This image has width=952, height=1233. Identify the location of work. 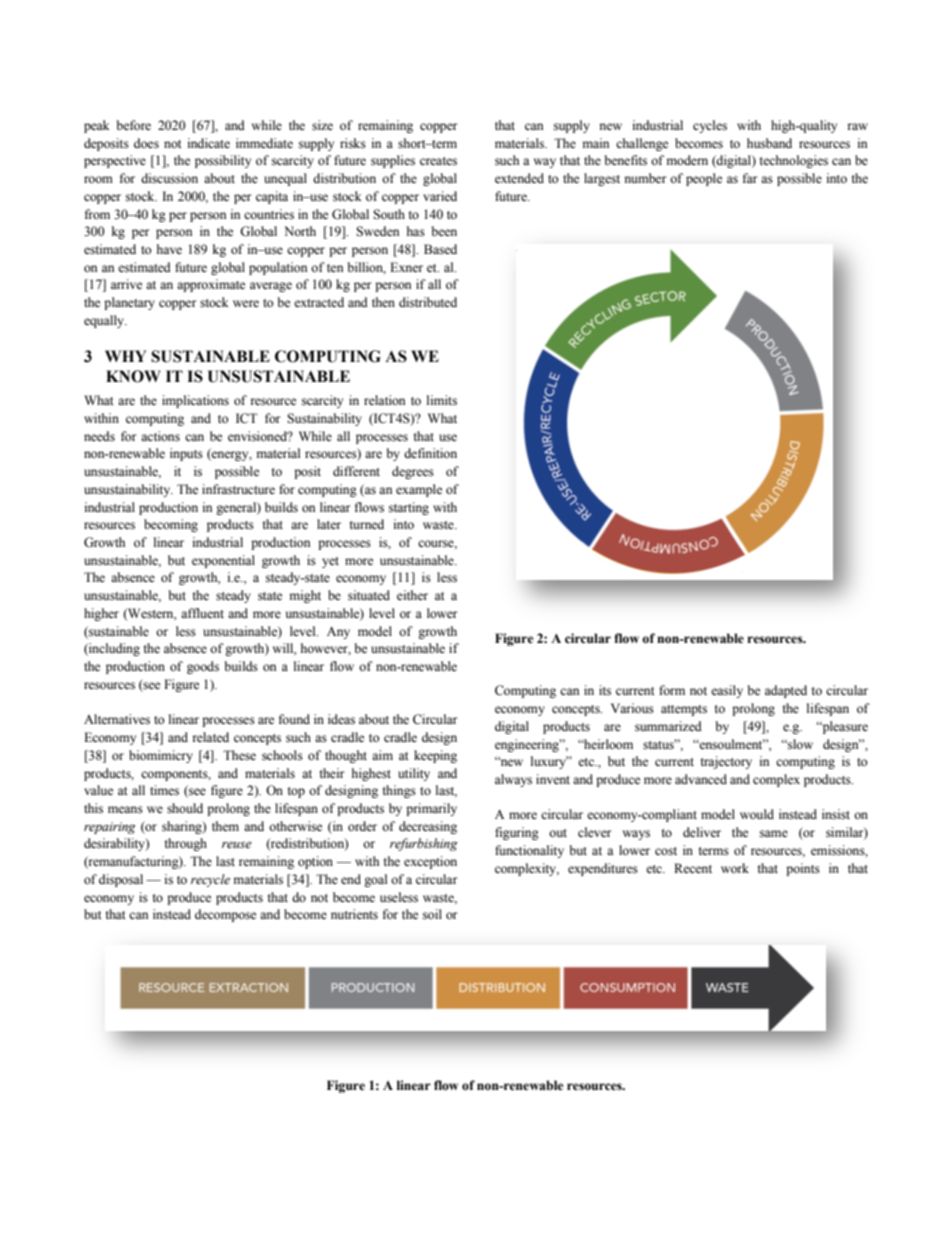
(735, 868).
